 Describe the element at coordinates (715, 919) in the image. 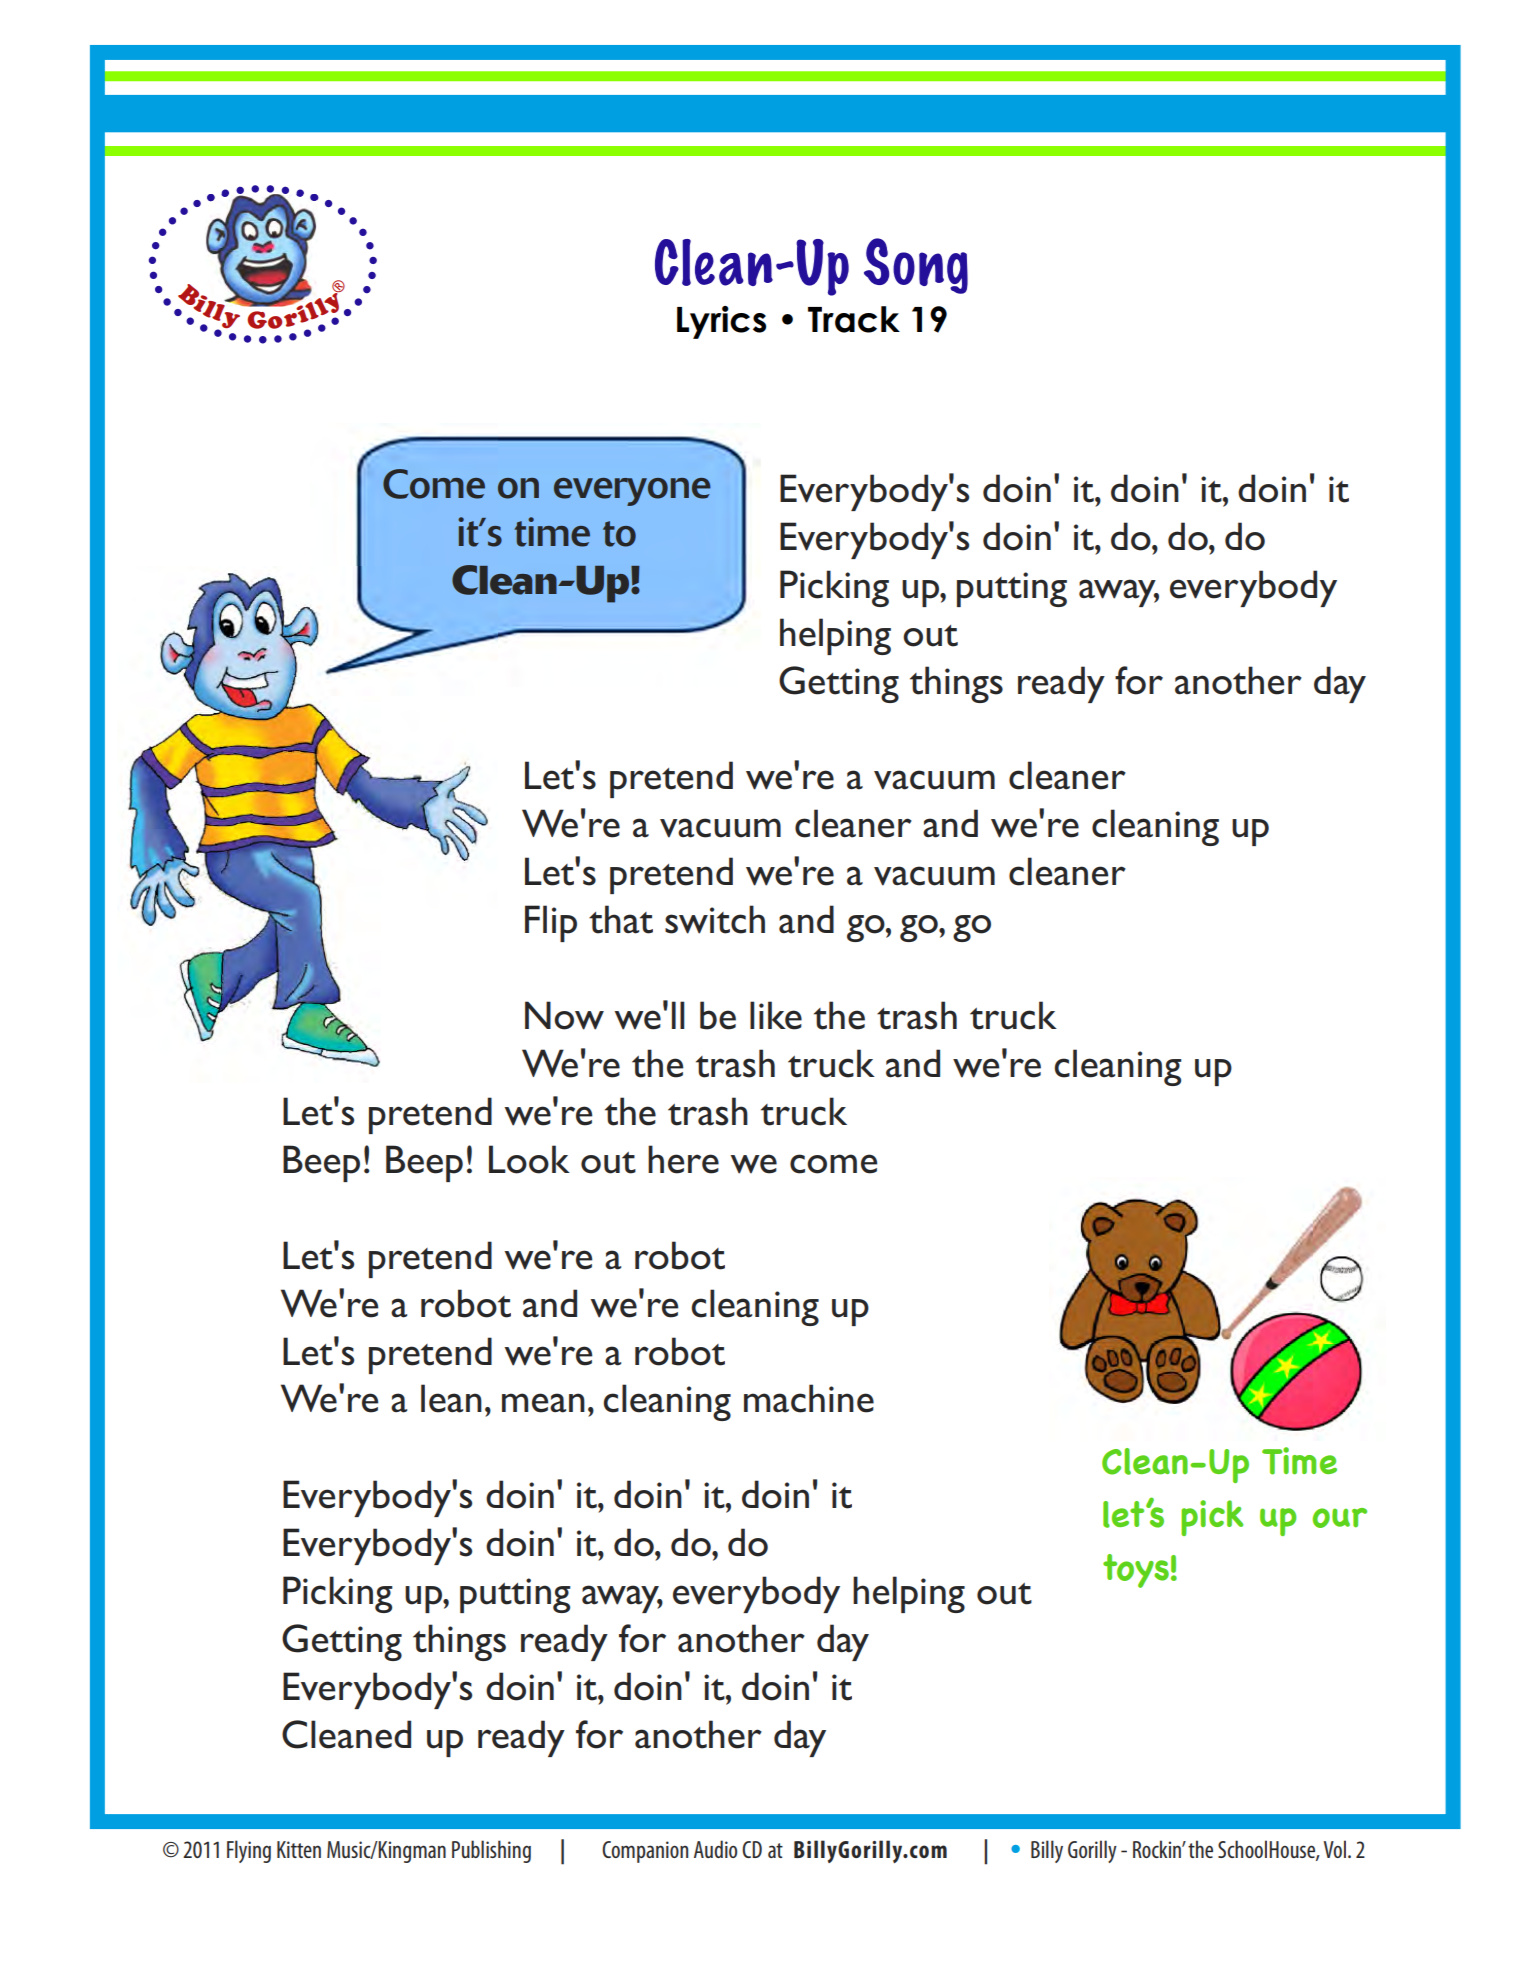

I see `switch` at that location.
